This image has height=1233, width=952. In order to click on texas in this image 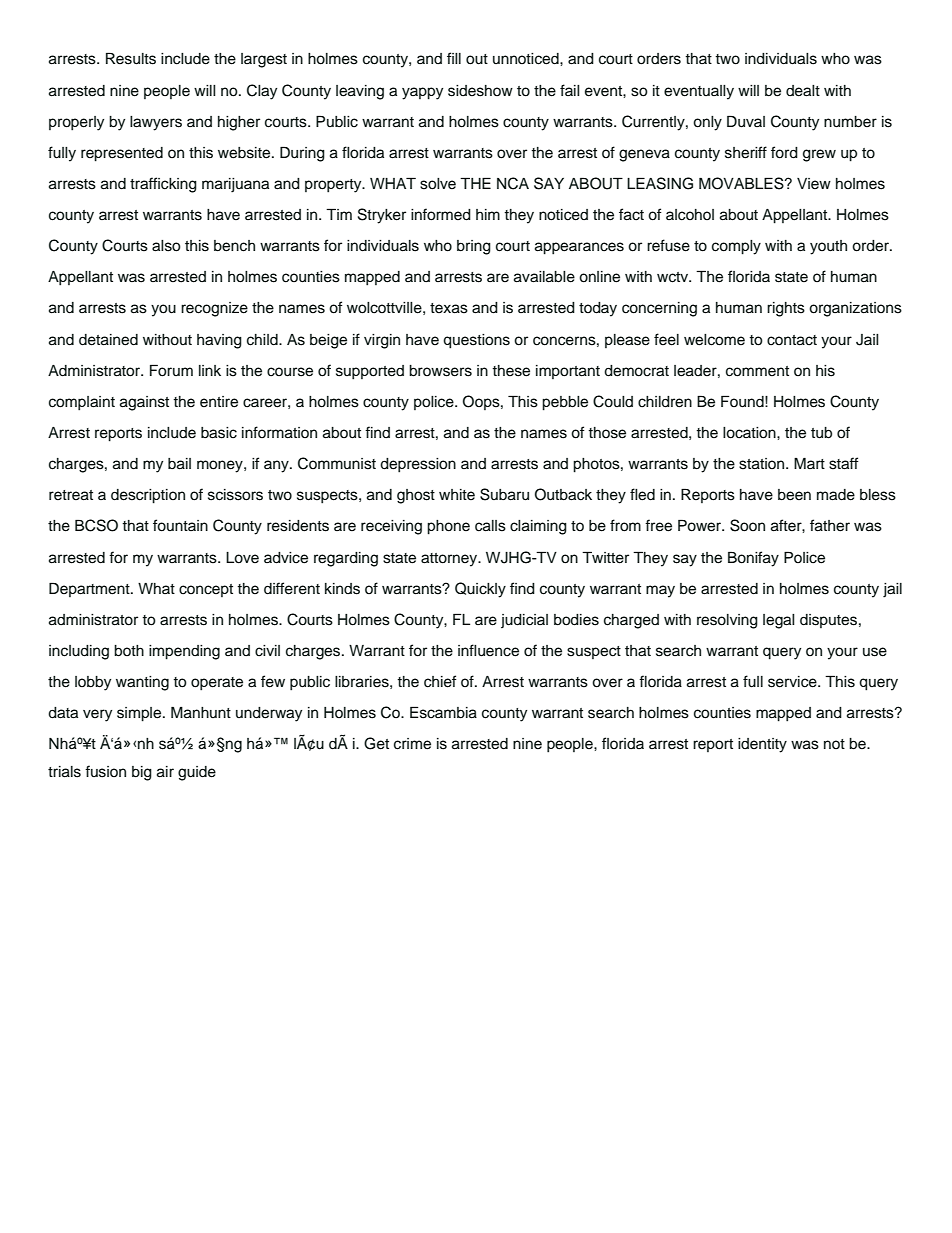, I will do `click(449, 308)`.
